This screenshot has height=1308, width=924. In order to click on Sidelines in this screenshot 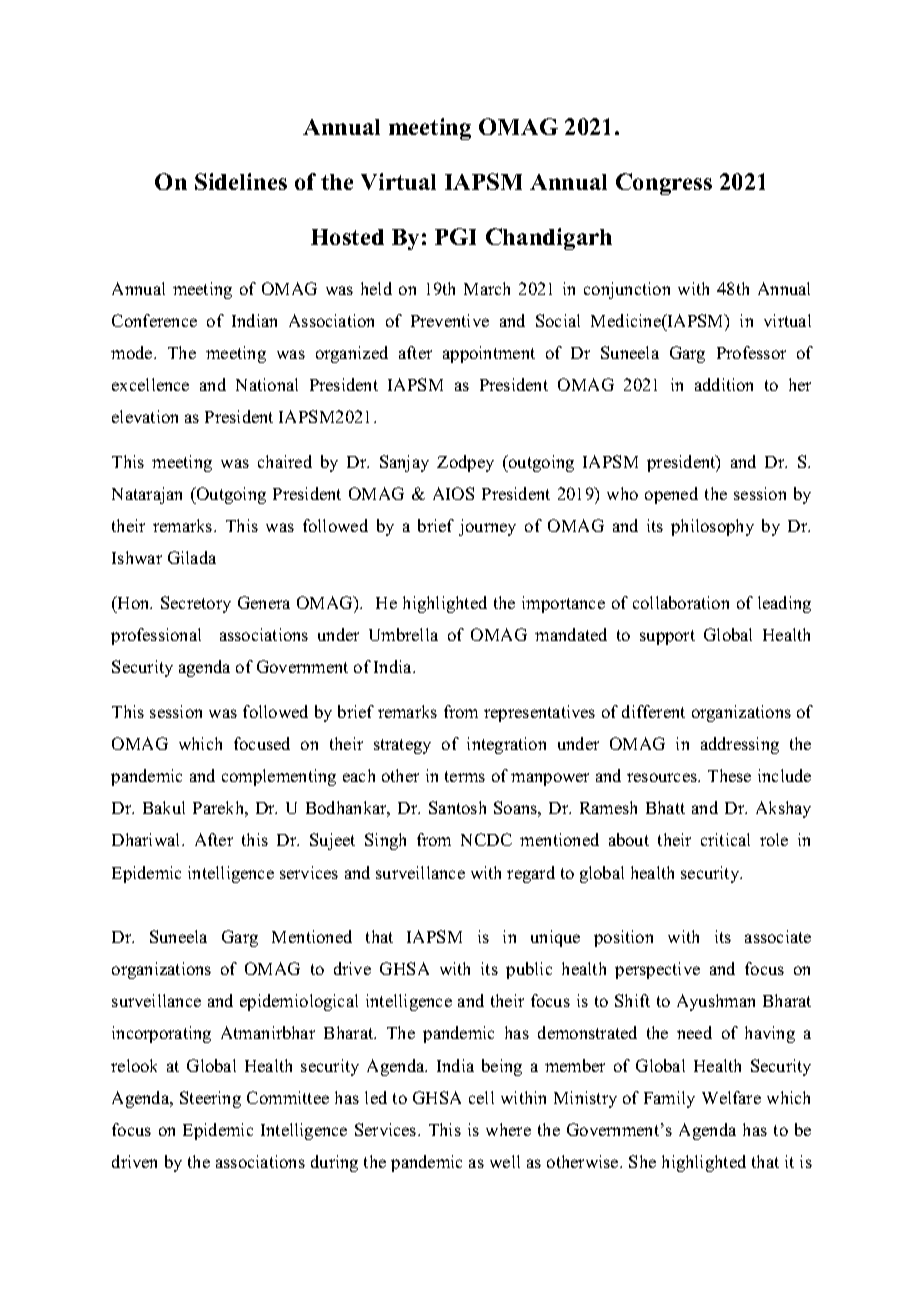, I will do `click(241, 181)`.
